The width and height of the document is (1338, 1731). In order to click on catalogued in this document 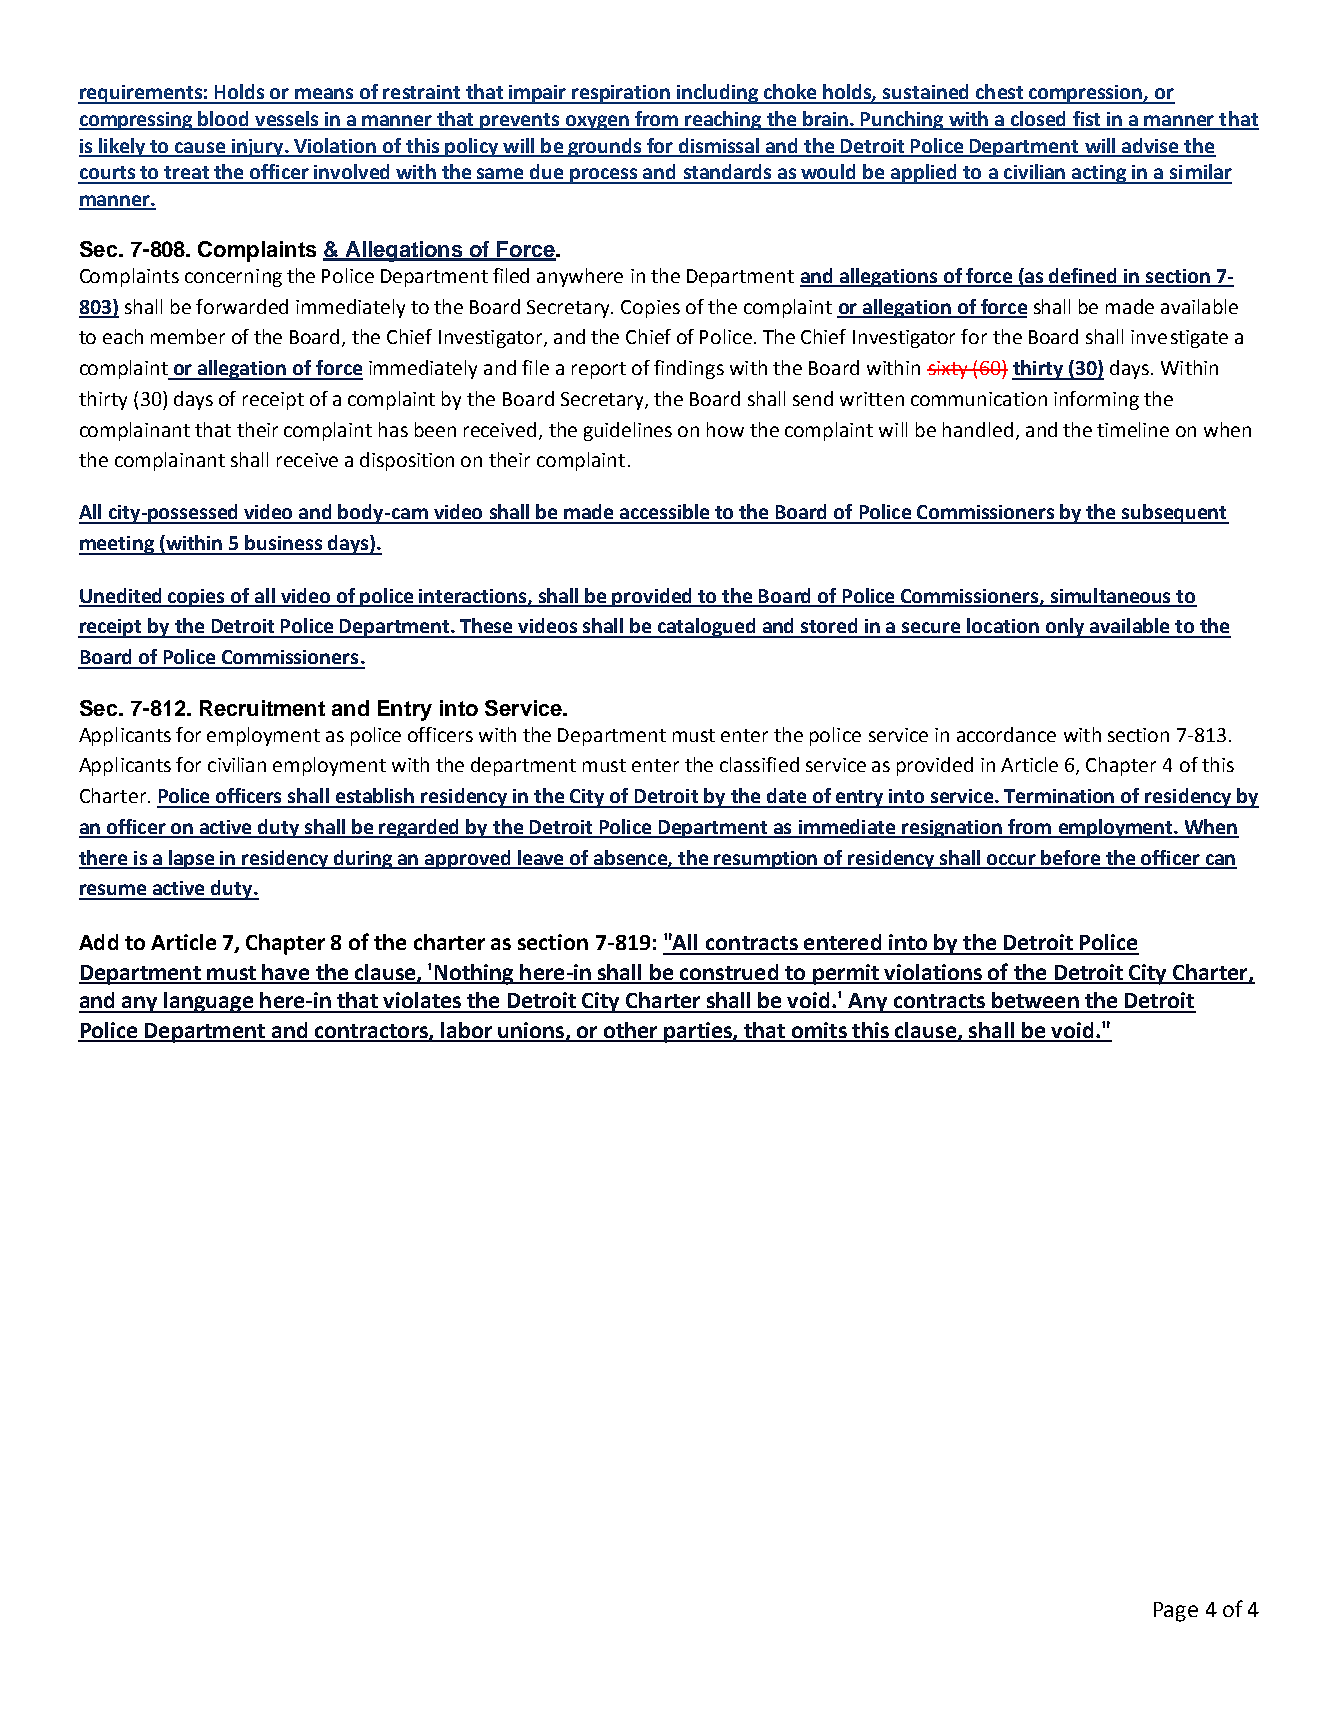, I will do `click(706, 628)`.
